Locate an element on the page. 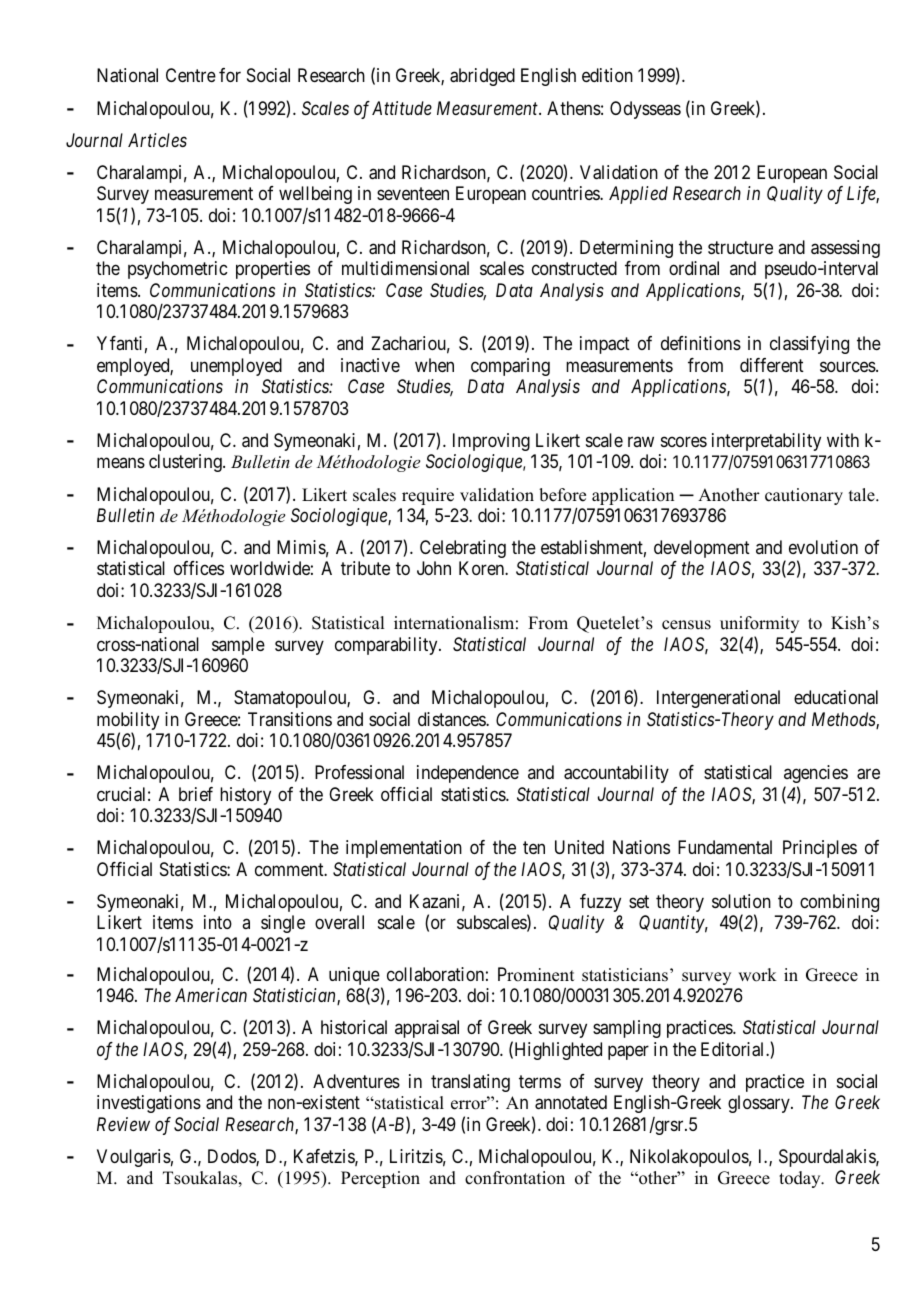 This page has width=924, height=1308. abridged is located at coordinates (482, 77).
